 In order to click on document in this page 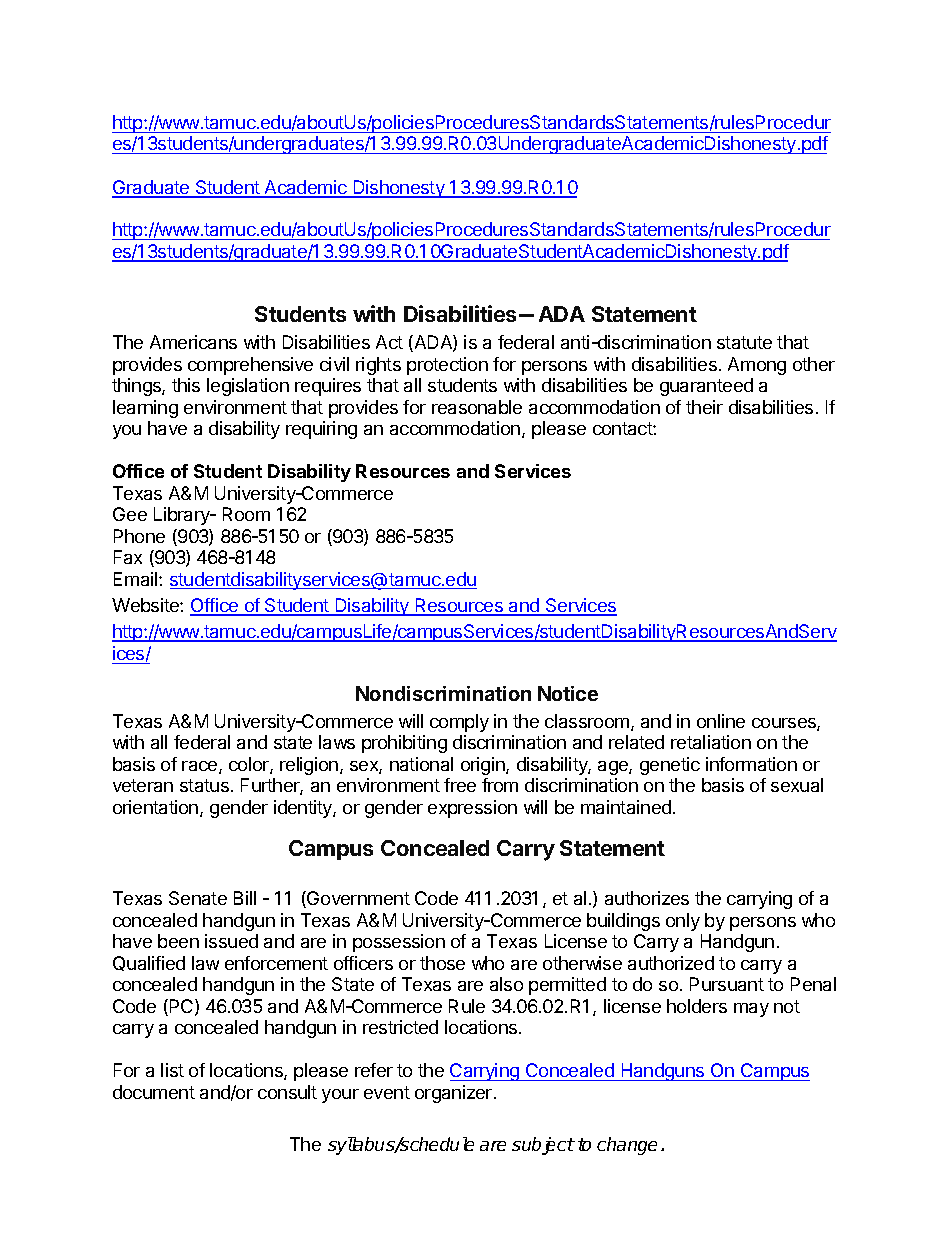, I will do `click(154, 1092)`.
